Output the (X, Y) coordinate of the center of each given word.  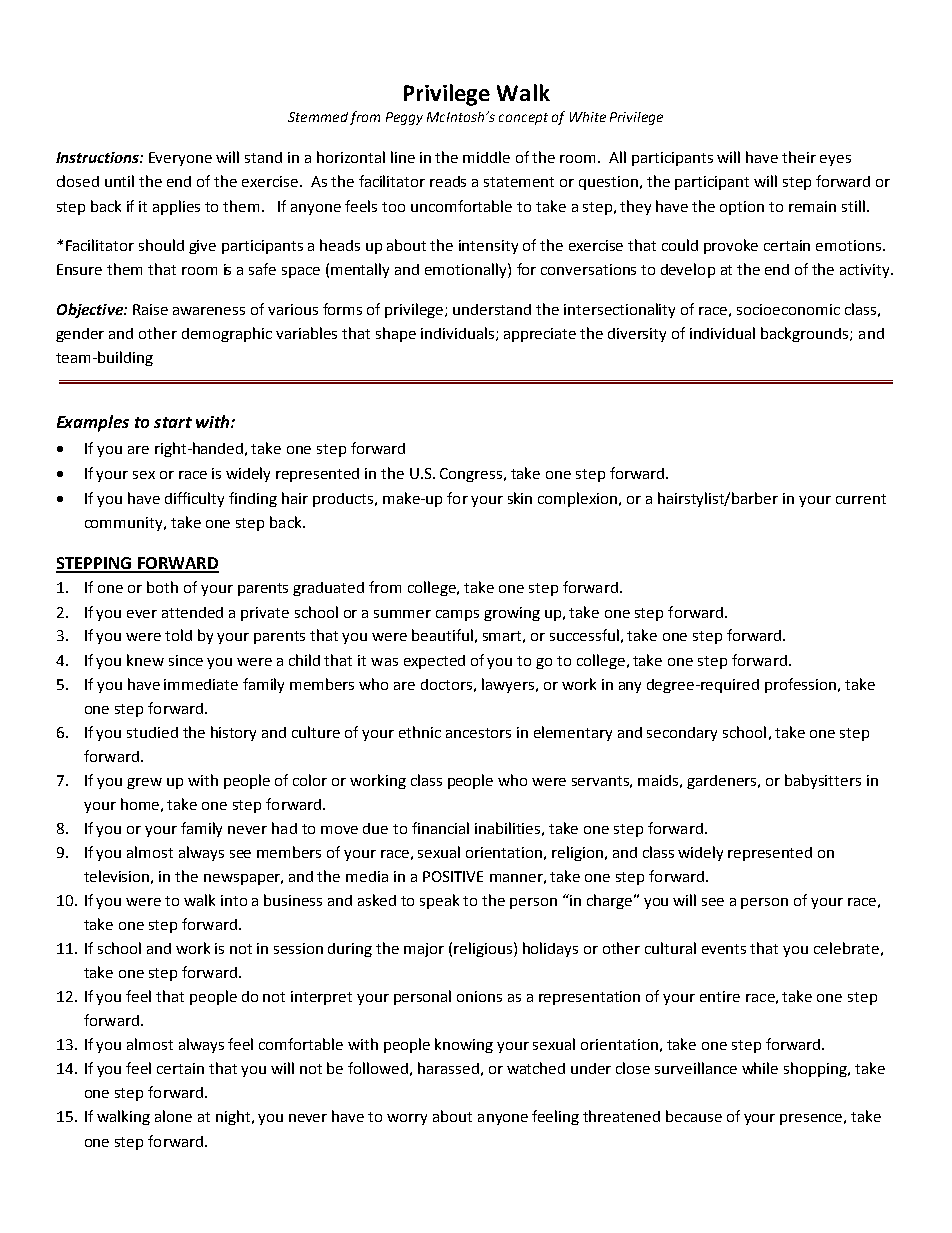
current (861, 499)
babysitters (823, 781)
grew (144, 783)
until (119, 181)
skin (520, 498)
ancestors (478, 733)
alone (173, 1116)
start (173, 422)
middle (486, 157)
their (799, 157)
